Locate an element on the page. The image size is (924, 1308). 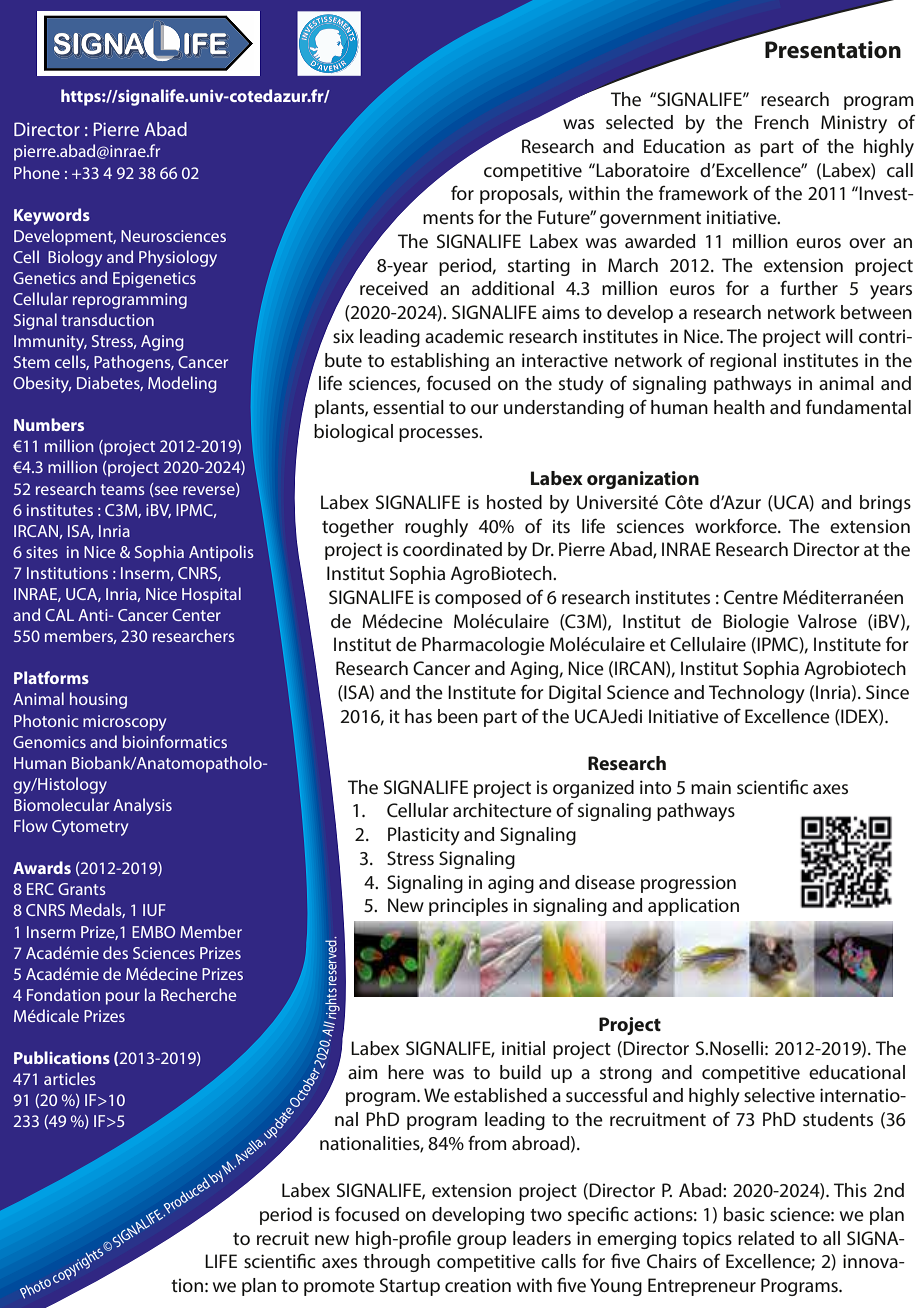
group is located at coordinates (482, 1242).
